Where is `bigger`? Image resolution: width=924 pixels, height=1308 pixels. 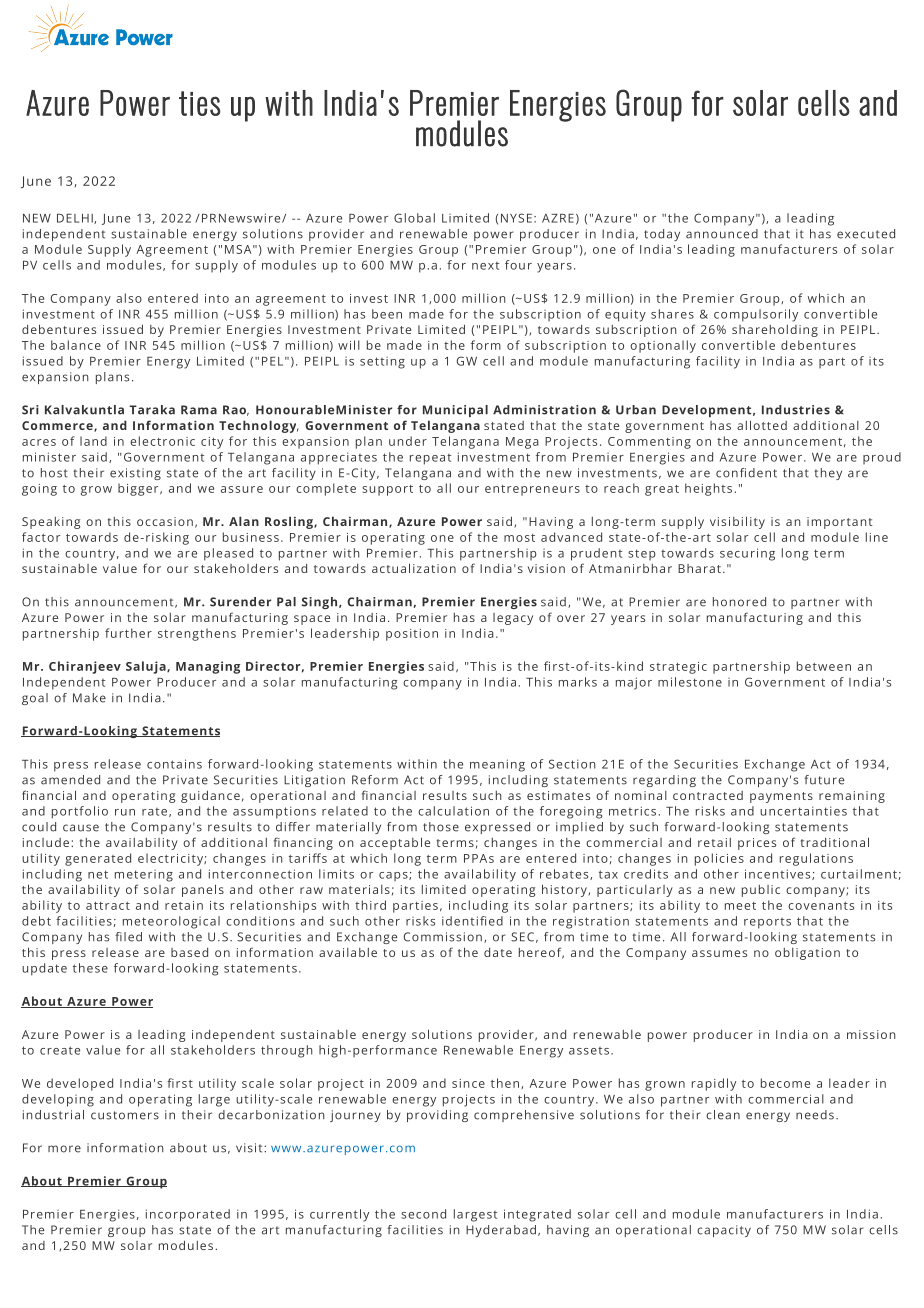 bigger is located at coordinates (139, 489).
